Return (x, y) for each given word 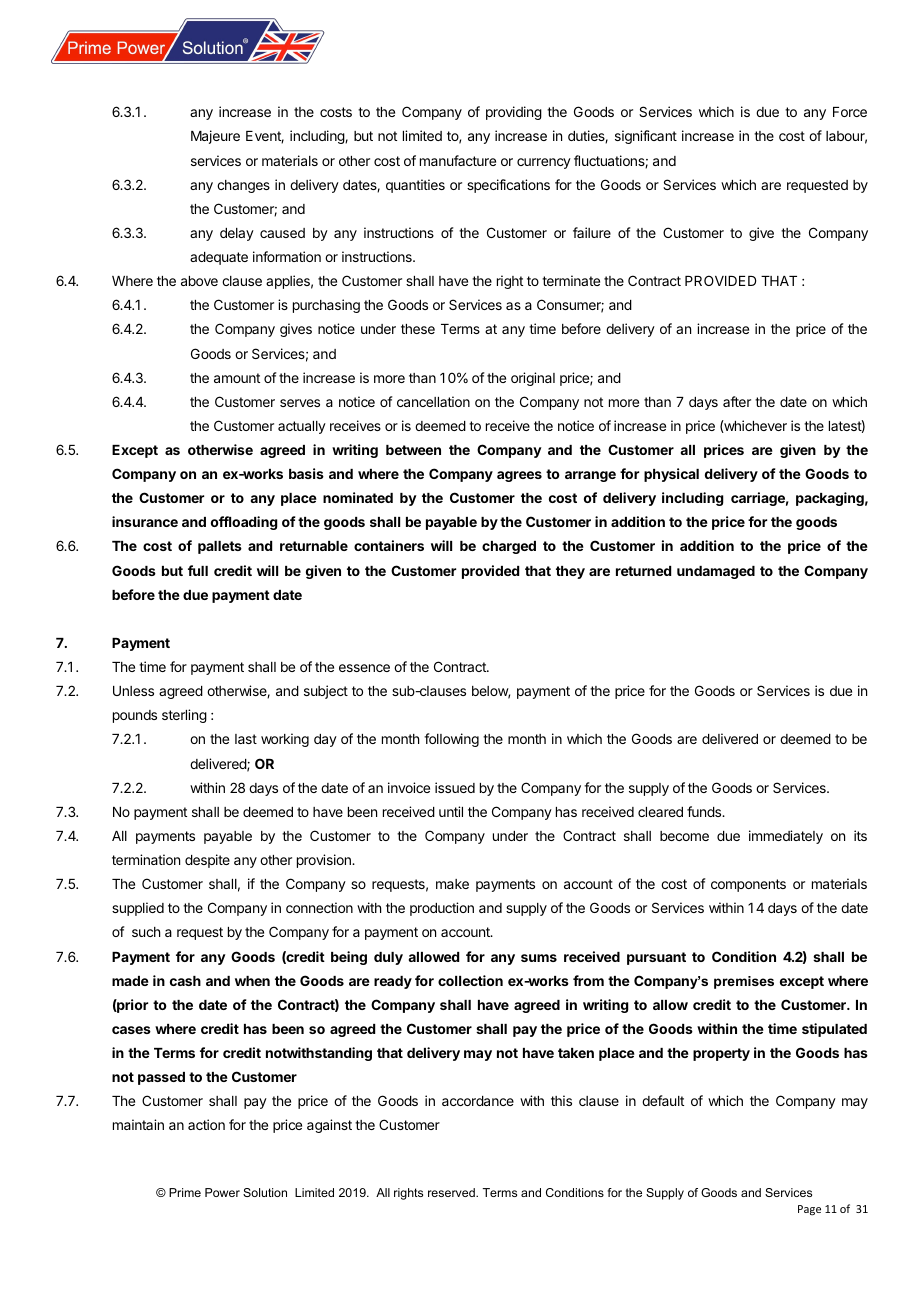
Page (809, 1210)
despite (207, 861)
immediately (786, 837)
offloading (244, 523)
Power (222, 1192)
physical (671, 475)
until (451, 811)
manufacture (458, 160)
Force (850, 112)
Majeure (215, 137)
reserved (452, 1192)
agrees (519, 476)
